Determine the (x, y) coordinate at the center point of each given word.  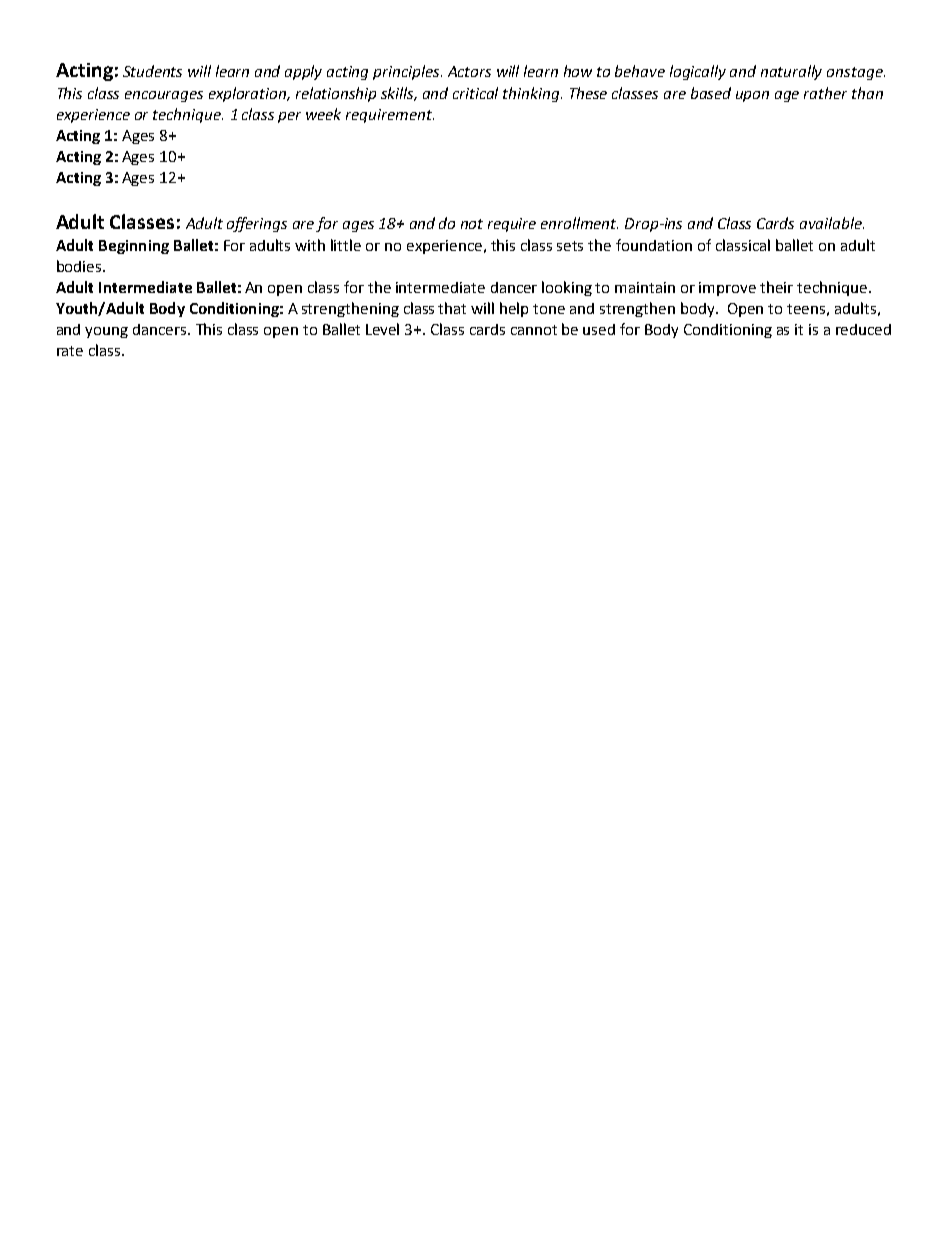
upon (752, 96)
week (323, 114)
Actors (469, 71)
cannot (534, 330)
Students (152, 71)
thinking (532, 94)
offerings (257, 224)
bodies (80, 266)
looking (567, 288)
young (106, 332)
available (832, 223)
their (776, 287)
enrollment (579, 223)
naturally (791, 72)
